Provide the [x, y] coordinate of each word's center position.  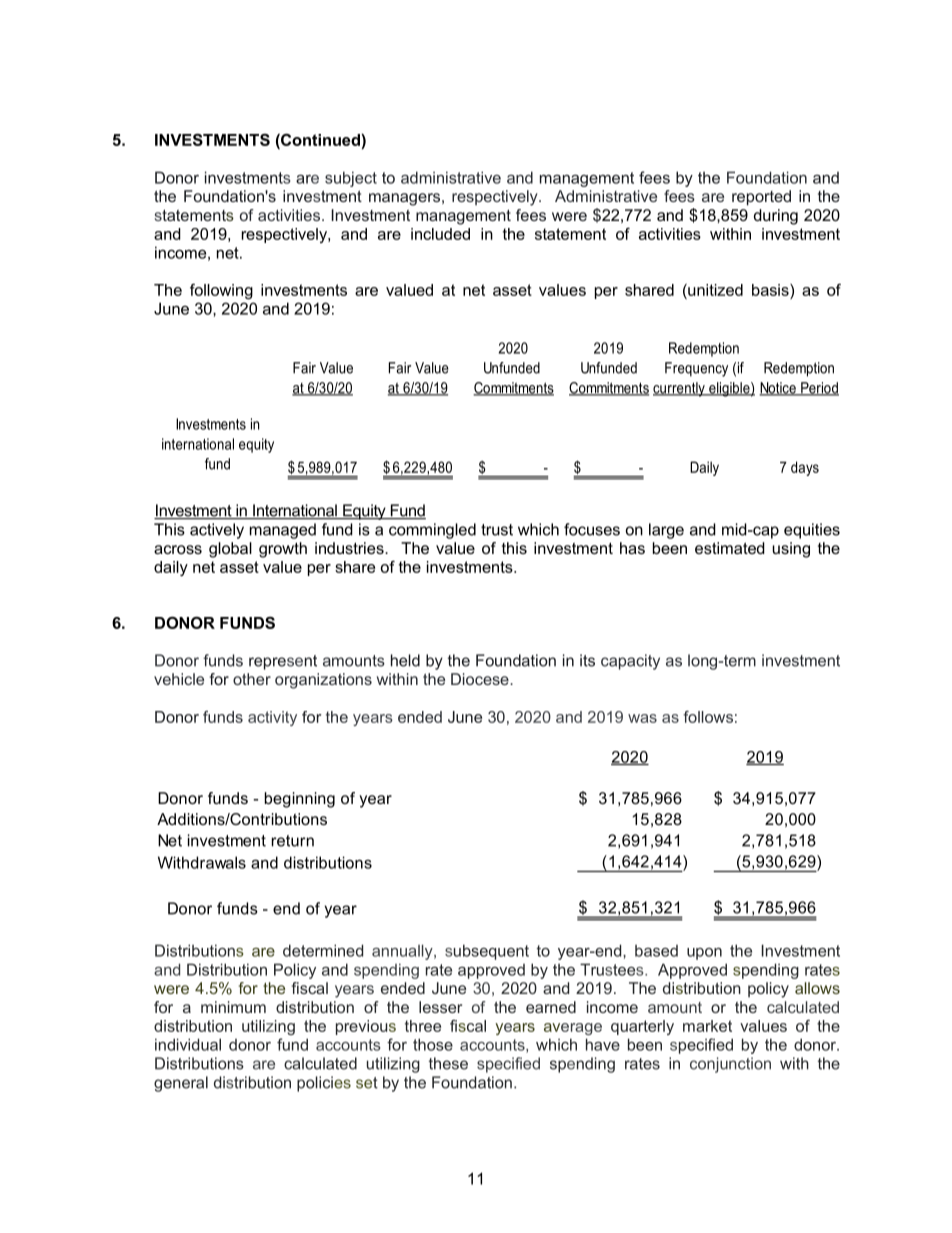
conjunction [730, 1065]
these [448, 1063]
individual [188, 1044]
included [440, 234]
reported [761, 198]
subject [351, 179]
